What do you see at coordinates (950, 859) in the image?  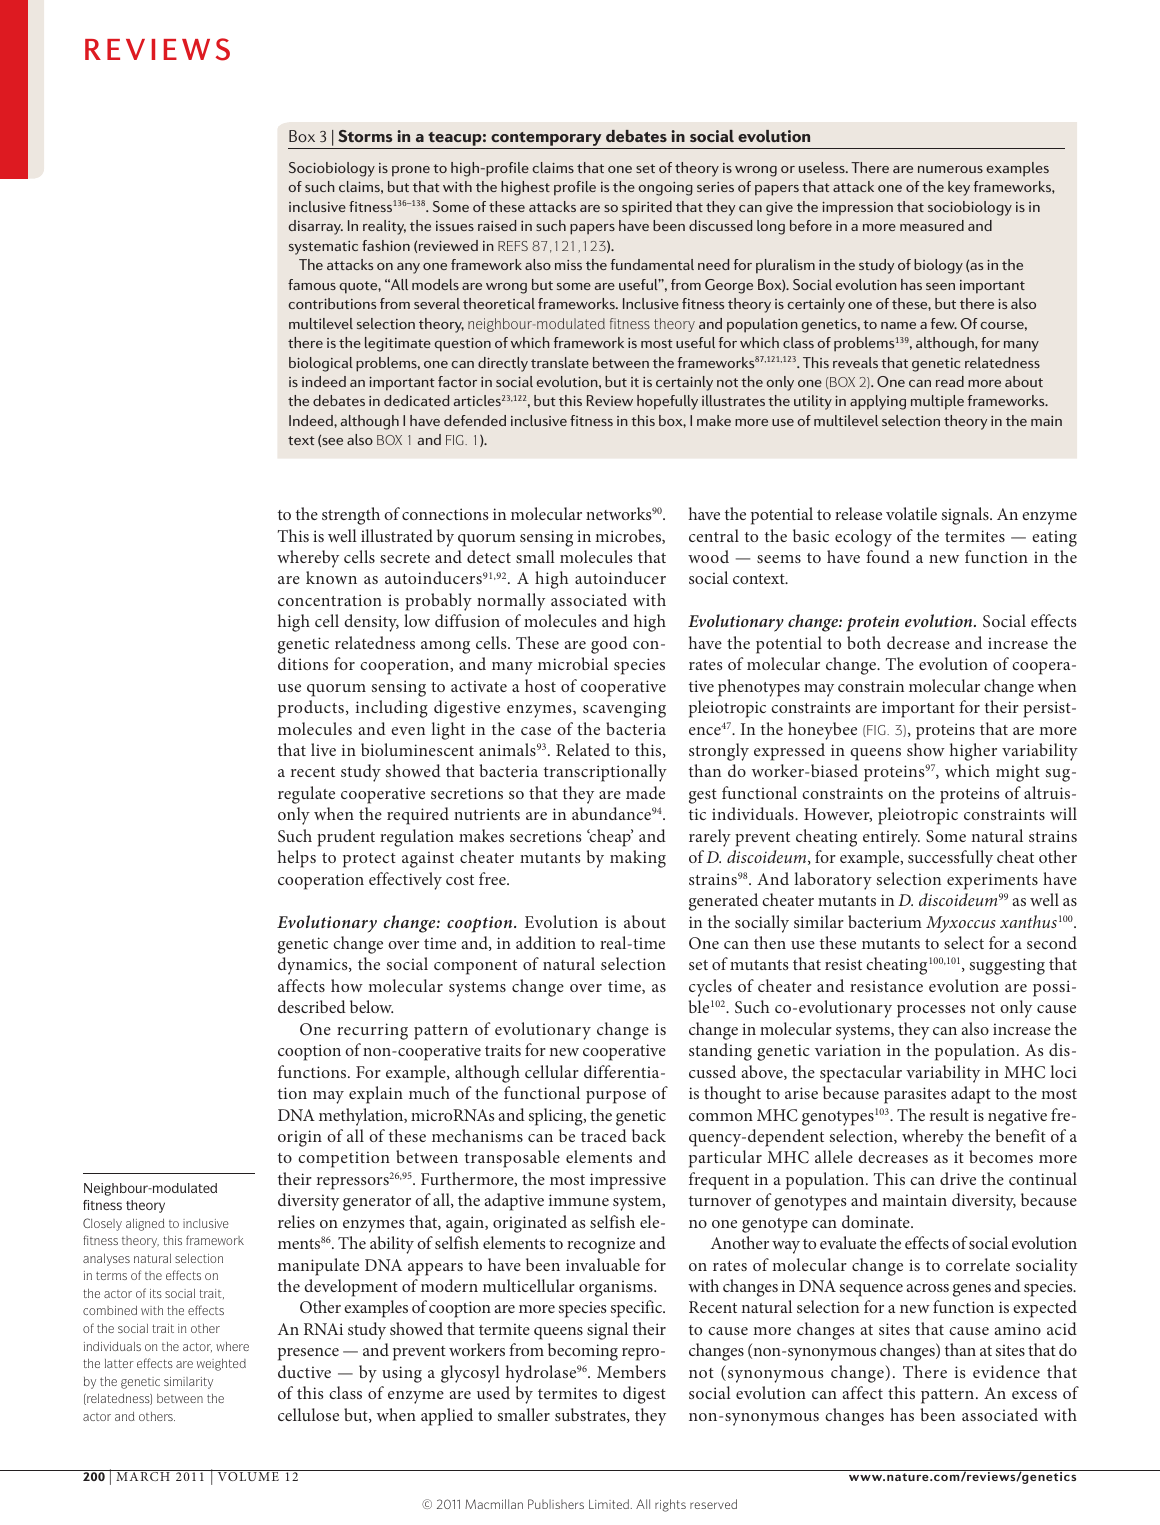 I see `successfully` at bounding box center [950, 859].
